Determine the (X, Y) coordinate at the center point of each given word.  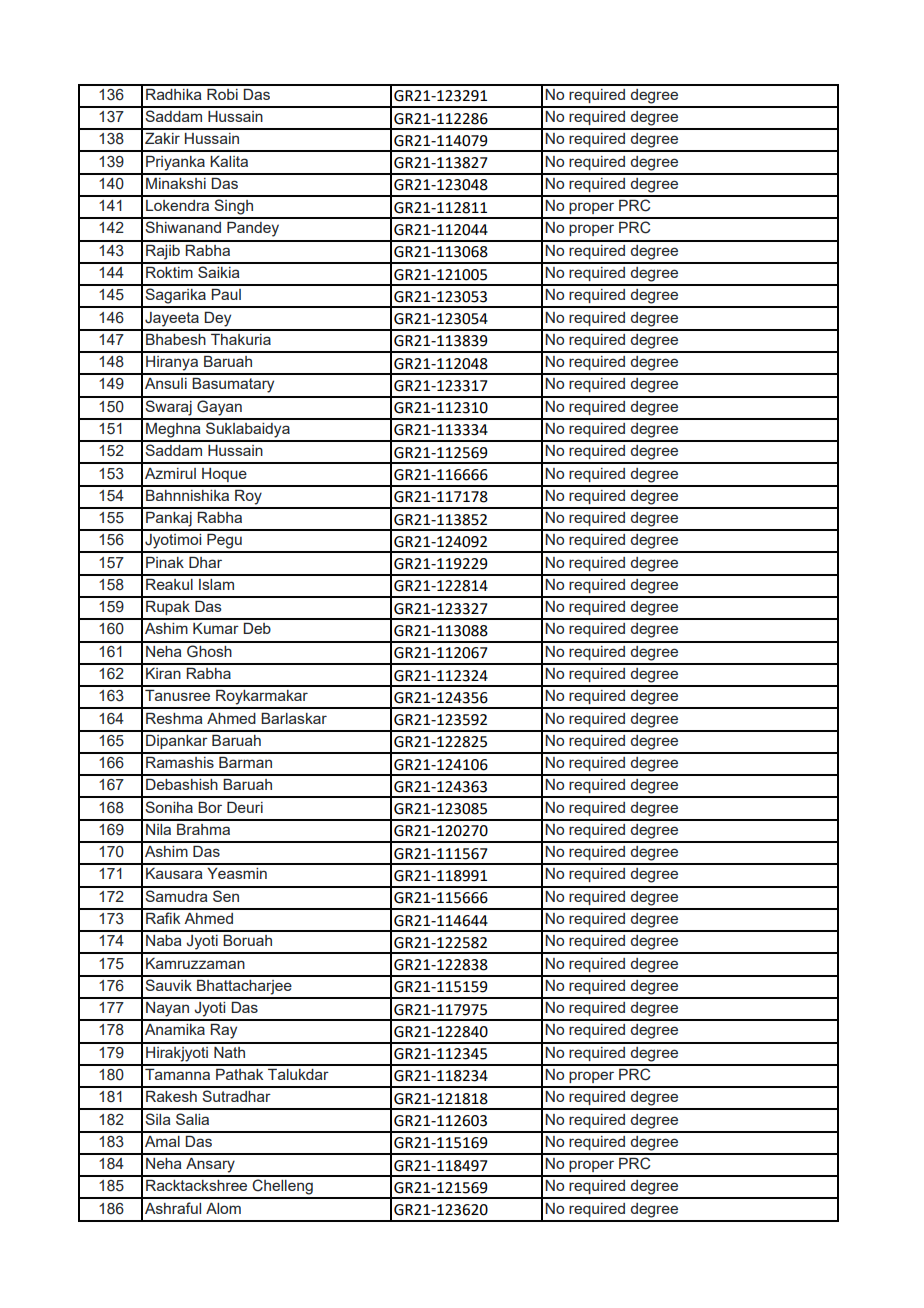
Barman (245, 762)
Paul (226, 294)
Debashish (182, 784)
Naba (164, 940)
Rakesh (171, 1096)
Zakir (162, 138)
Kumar (216, 628)
